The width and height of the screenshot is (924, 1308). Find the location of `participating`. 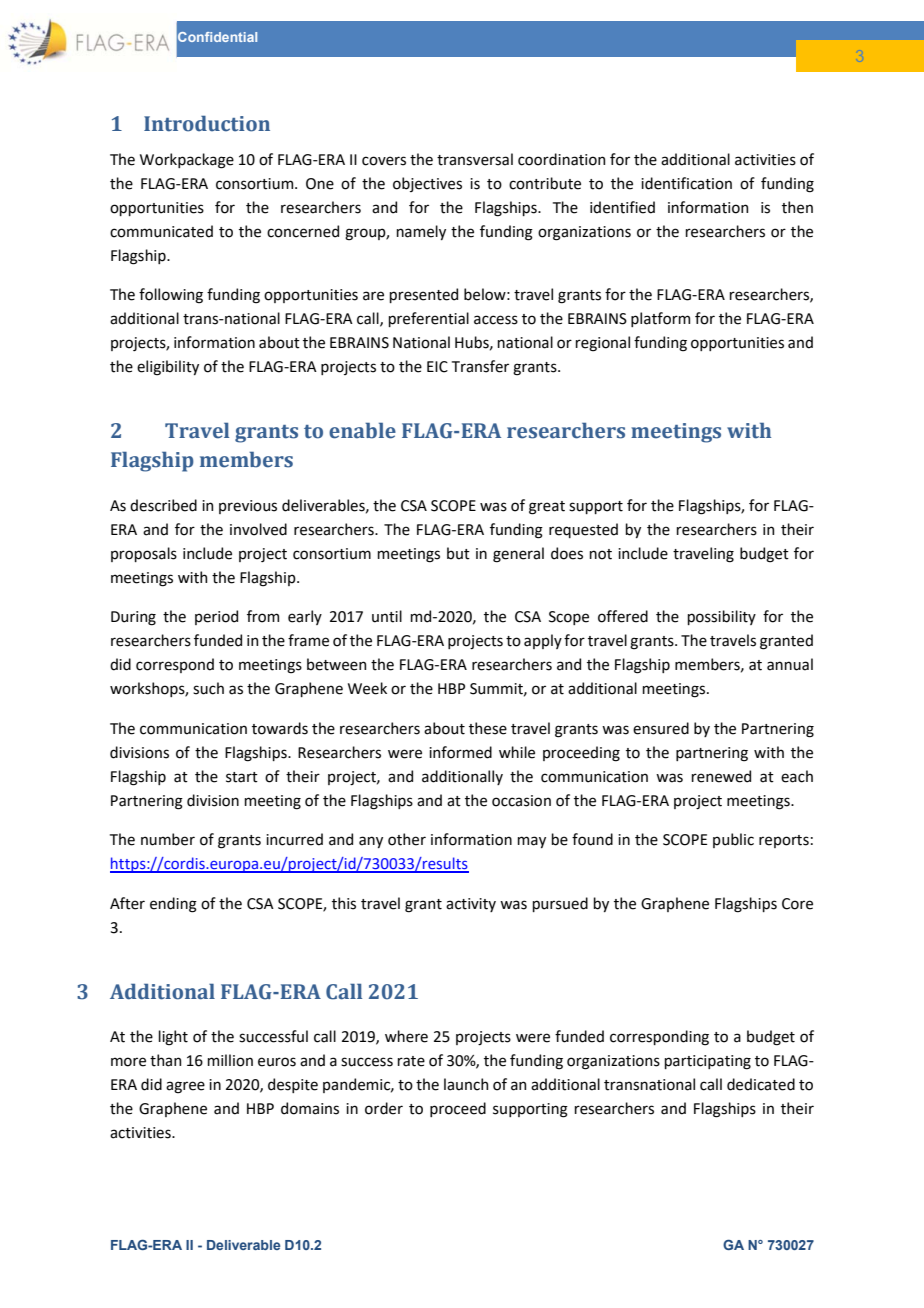

participating is located at coordinates (707, 1062).
